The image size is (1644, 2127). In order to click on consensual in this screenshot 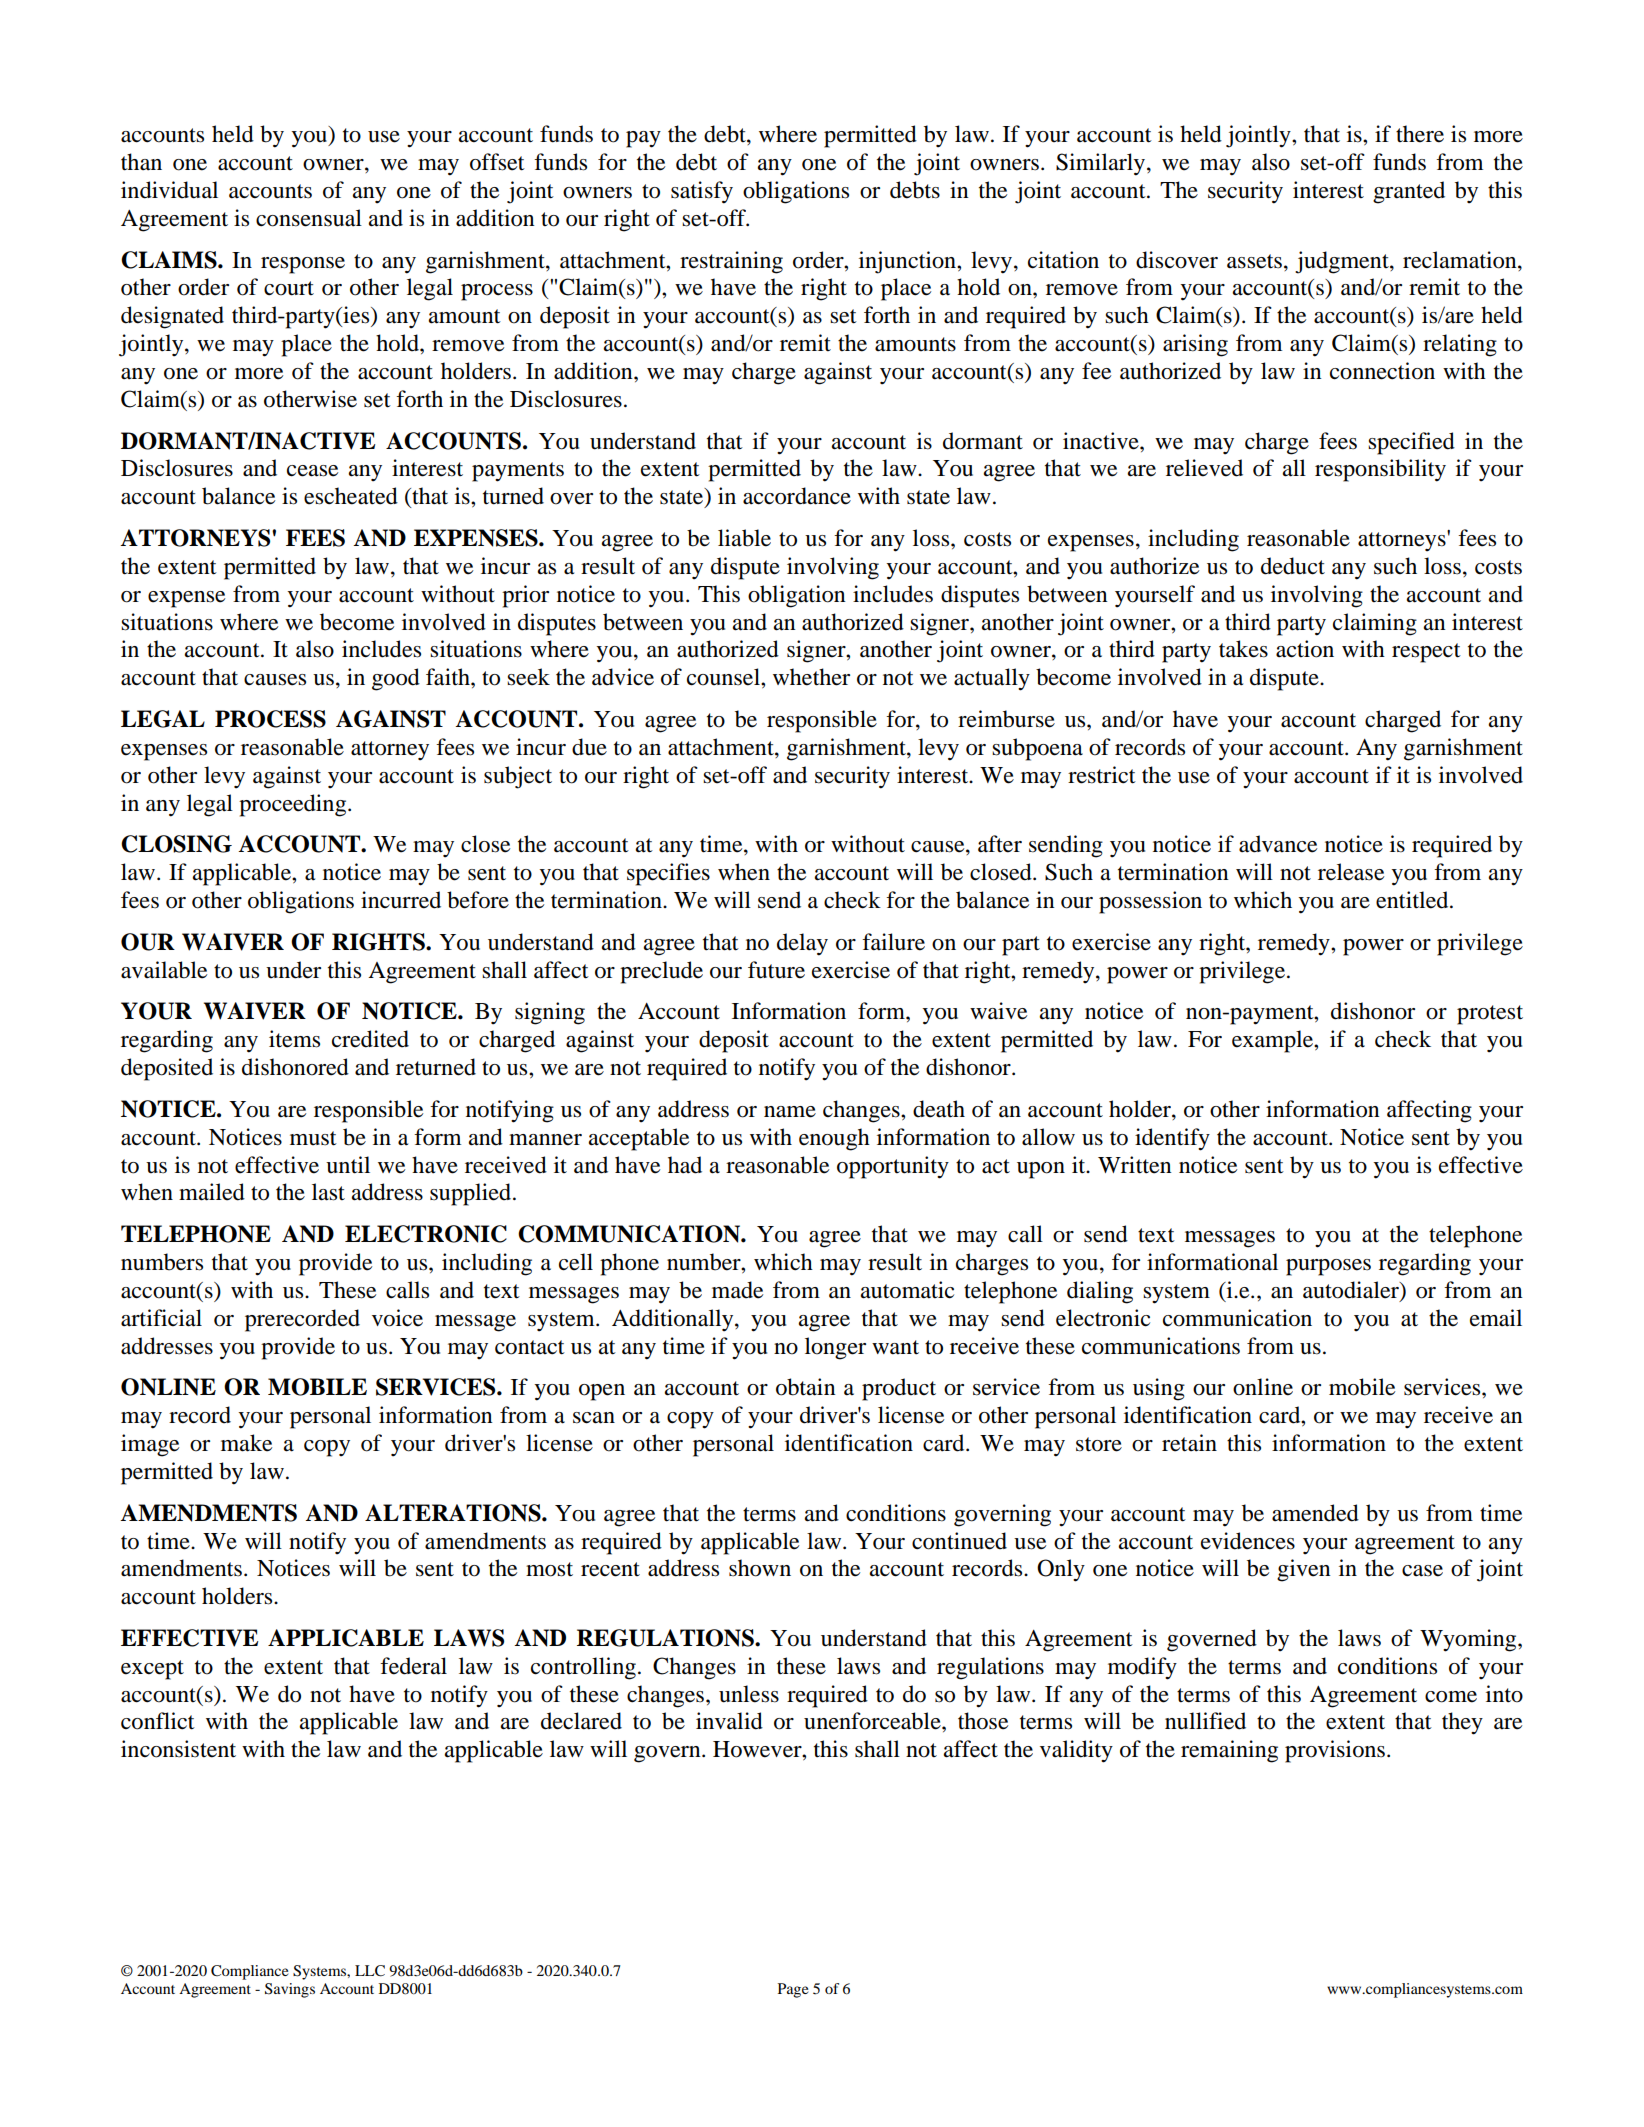, I will do `click(309, 218)`.
